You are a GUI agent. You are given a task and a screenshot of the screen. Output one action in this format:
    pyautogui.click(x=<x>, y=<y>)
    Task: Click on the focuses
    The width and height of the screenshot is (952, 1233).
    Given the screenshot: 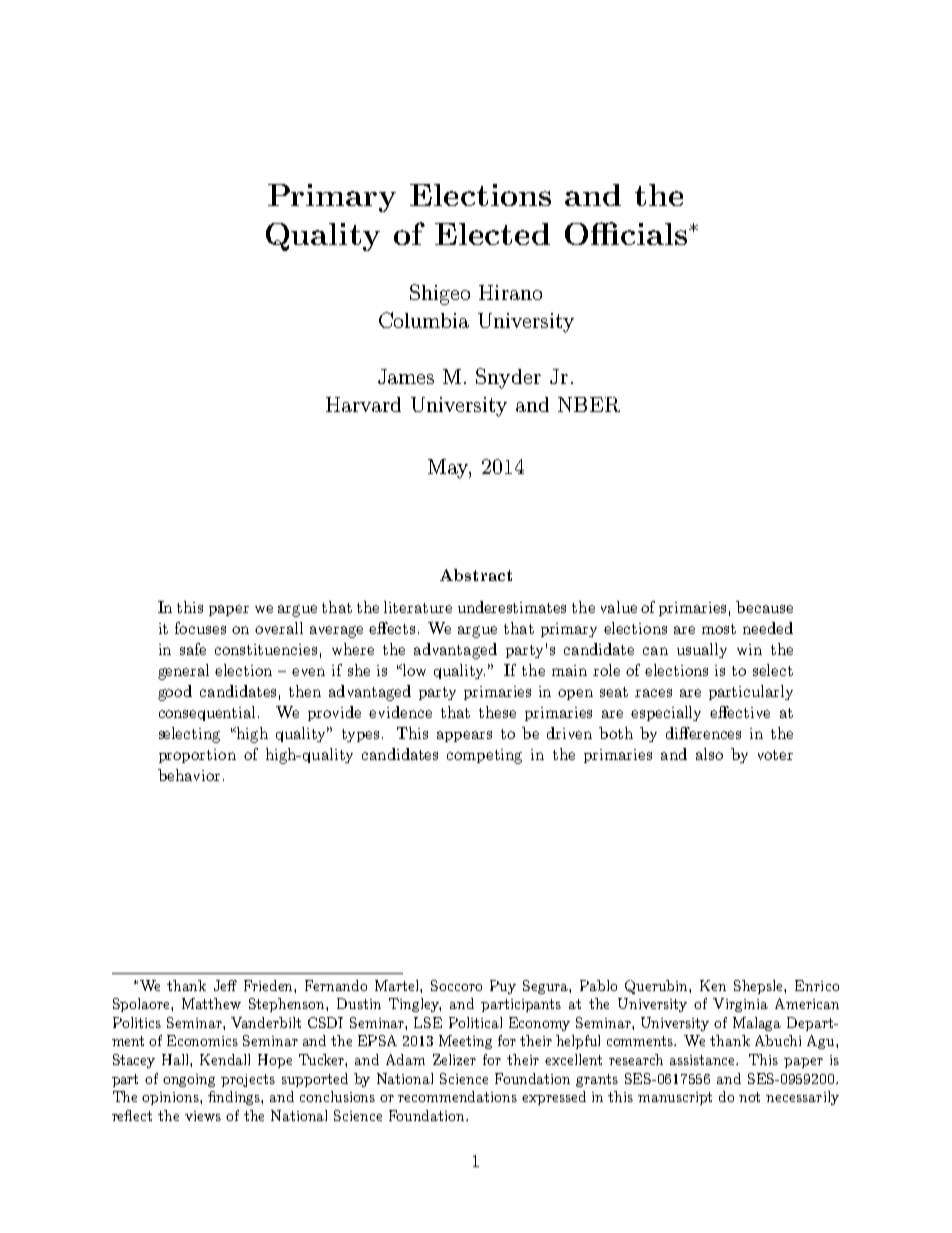 What is the action you would take?
    pyautogui.click(x=200, y=628)
